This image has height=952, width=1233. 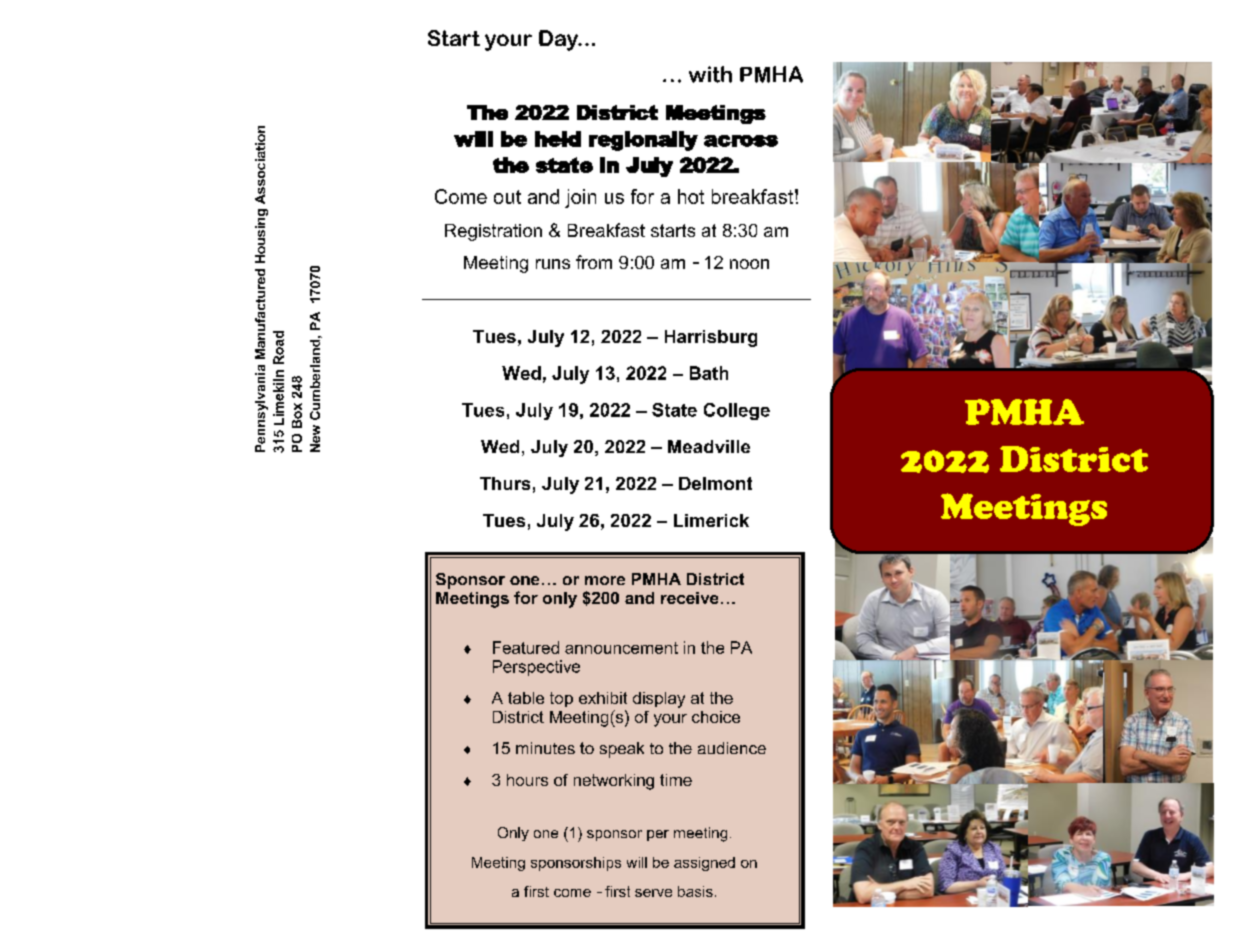 I want to click on Thurs, so click(x=505, y=483).
